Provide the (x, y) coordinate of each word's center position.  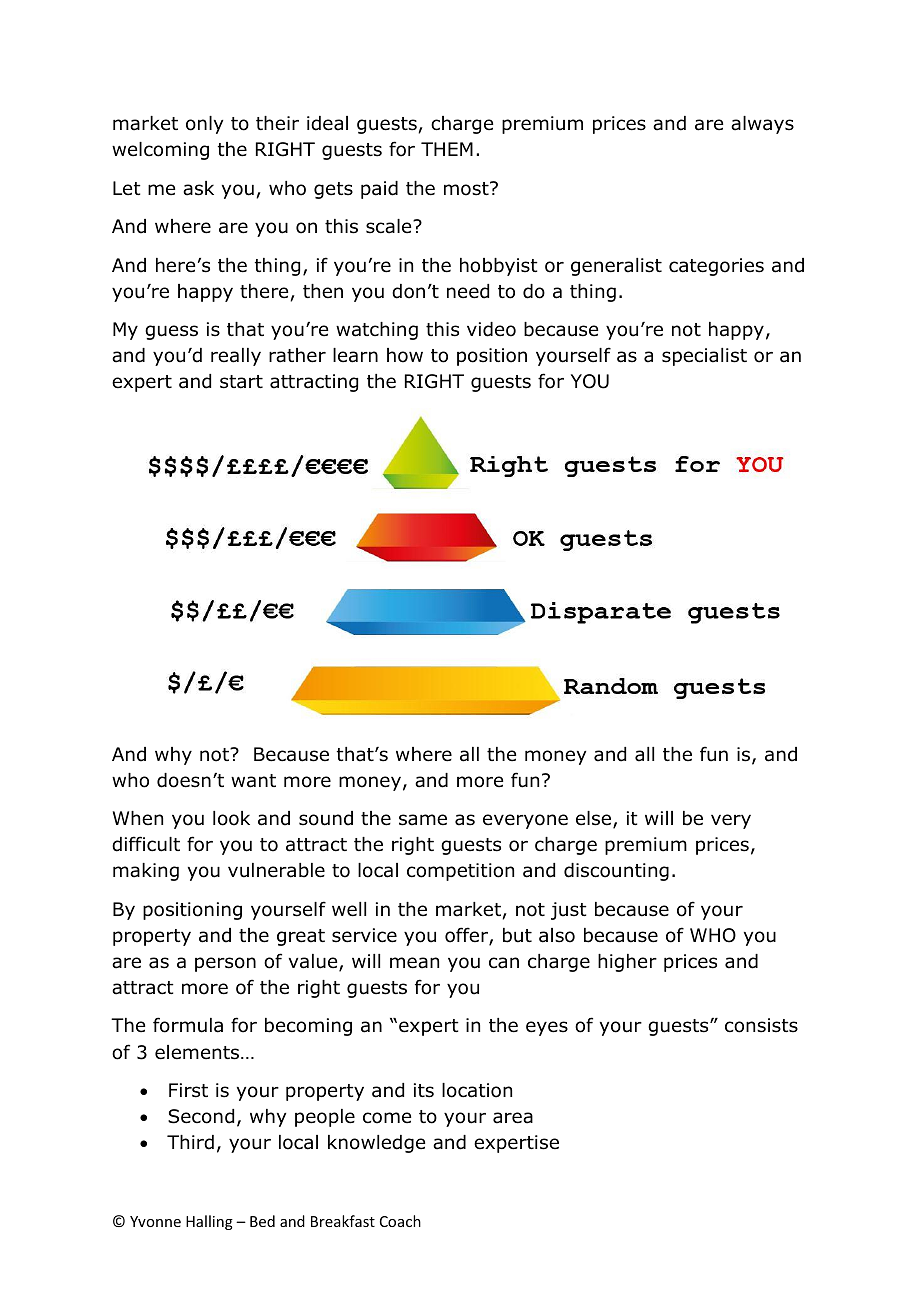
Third (190, 1142)
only (204, 125)
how (405, 355)
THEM (447, 149)
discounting (616, 872)
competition (460, 872)
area (513, 1118)
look (231, 818)
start (241, 382)
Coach (400, 1221)
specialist (704, 357)
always (762, 125)
